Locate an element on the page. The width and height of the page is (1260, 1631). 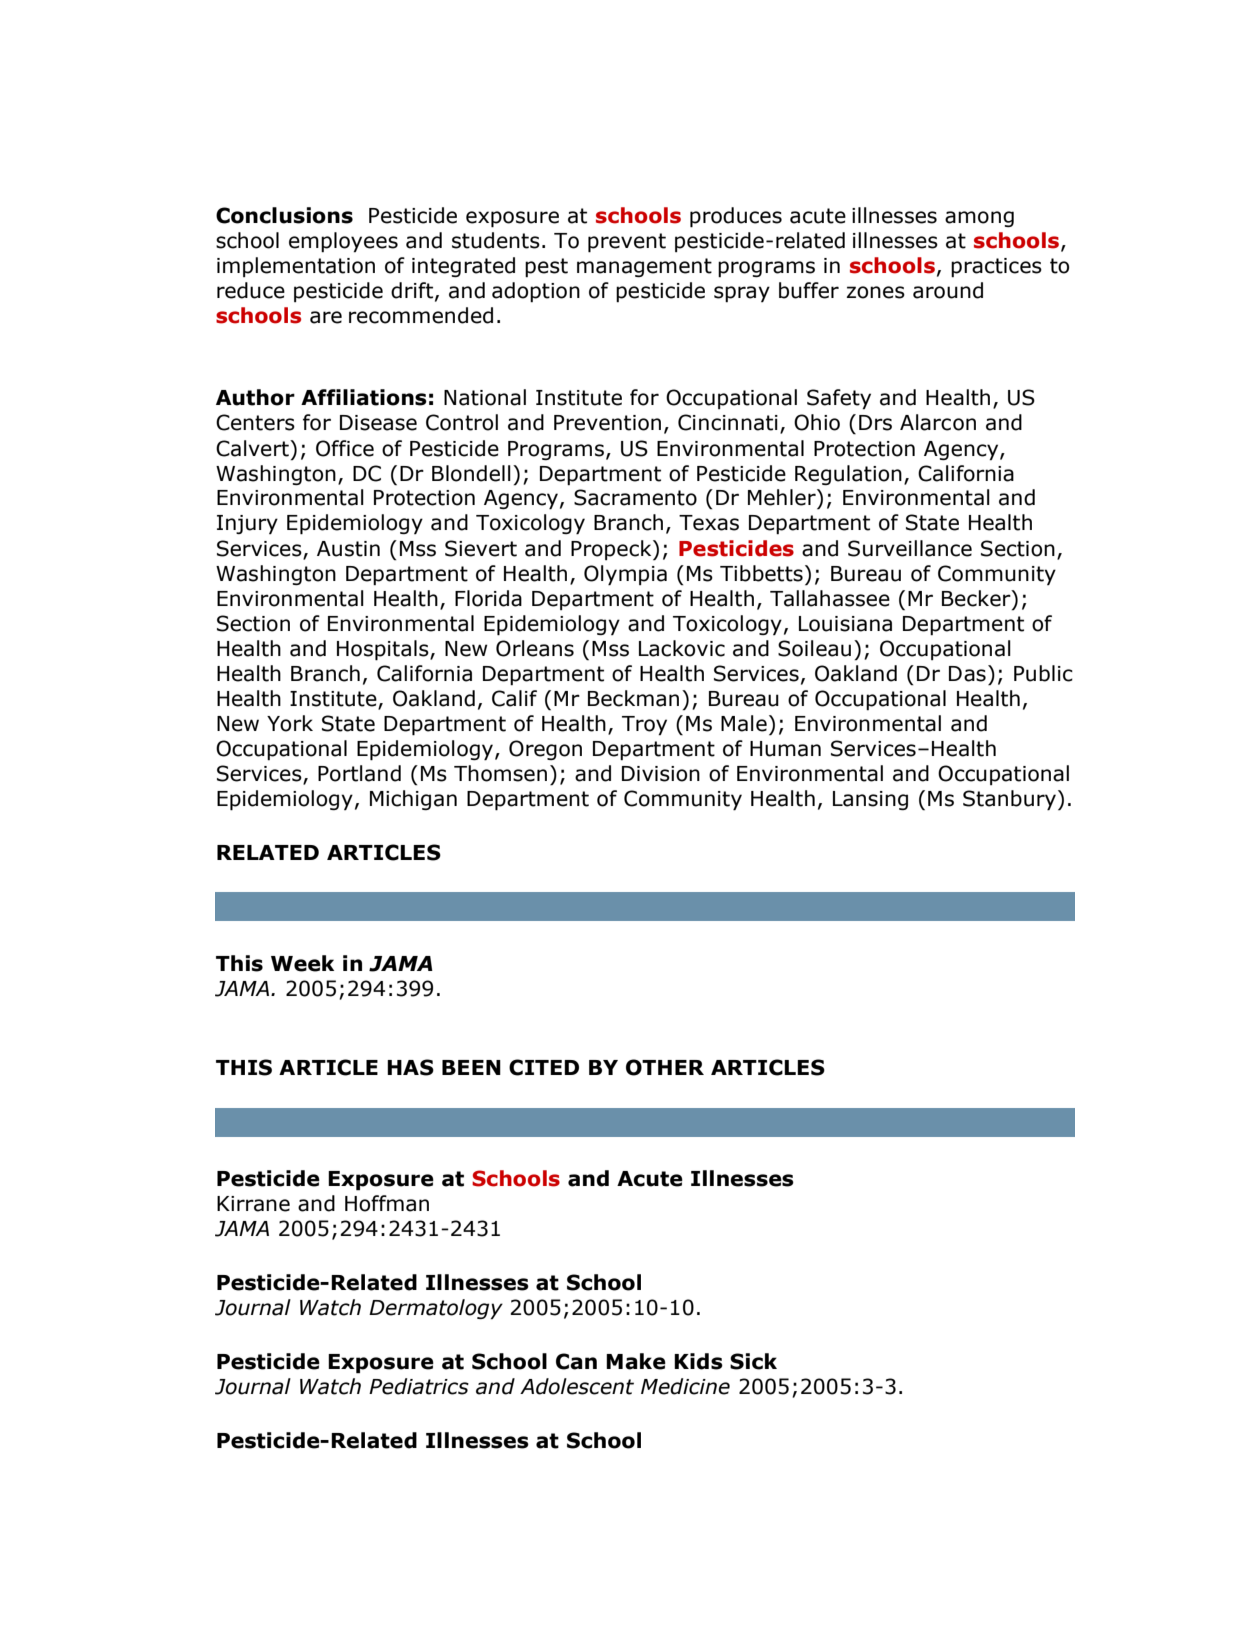
Surveillance is located at coordinates (910, 548).
